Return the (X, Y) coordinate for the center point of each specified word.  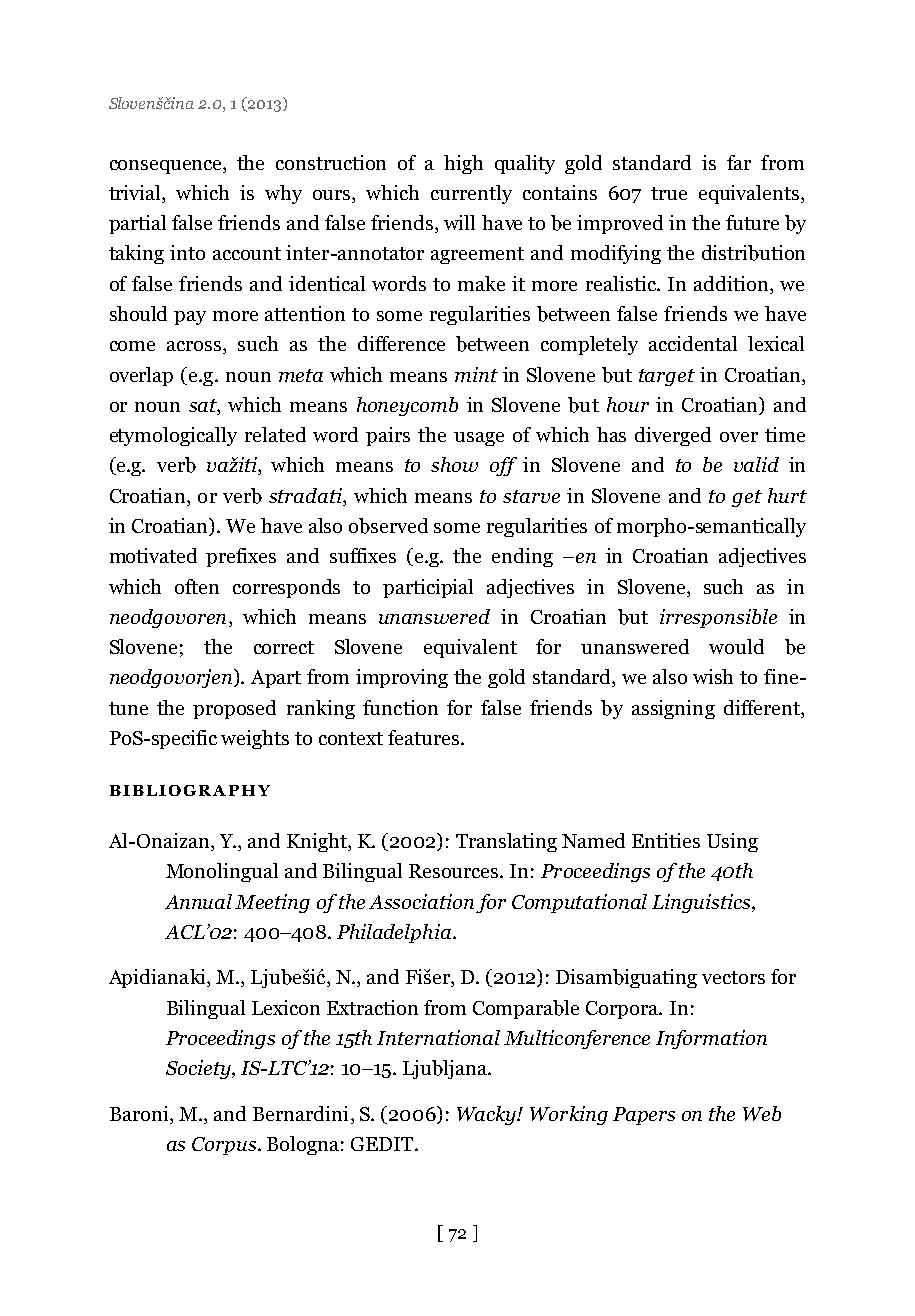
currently (471, 194)
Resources (455, 871)
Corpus (224, 1146)
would (736, 646)
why (283, 194)
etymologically (173, 436)
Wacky (488, 1115)
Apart (276, 679)
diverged (673, 436)
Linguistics (702, 903)
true (669, 193)
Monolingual (222, 872)
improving (402, 678)
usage (479, 439)
